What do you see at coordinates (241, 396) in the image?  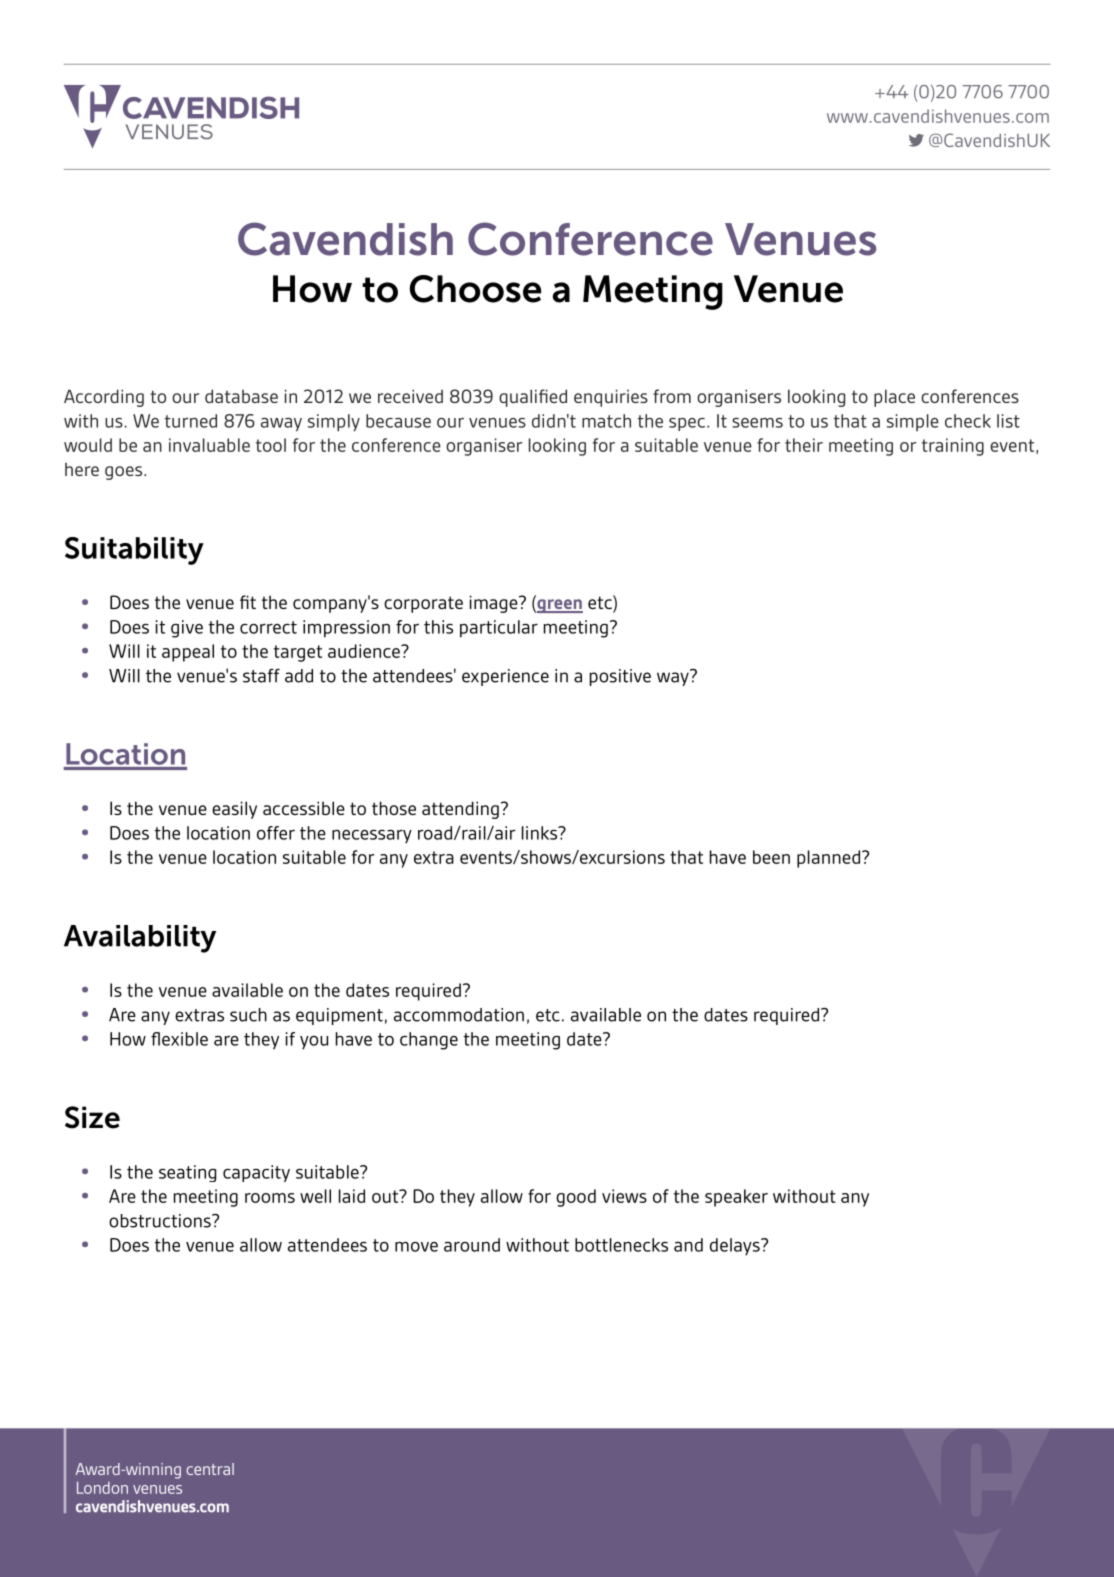 I see `database` at bounding box center [241, 396].
